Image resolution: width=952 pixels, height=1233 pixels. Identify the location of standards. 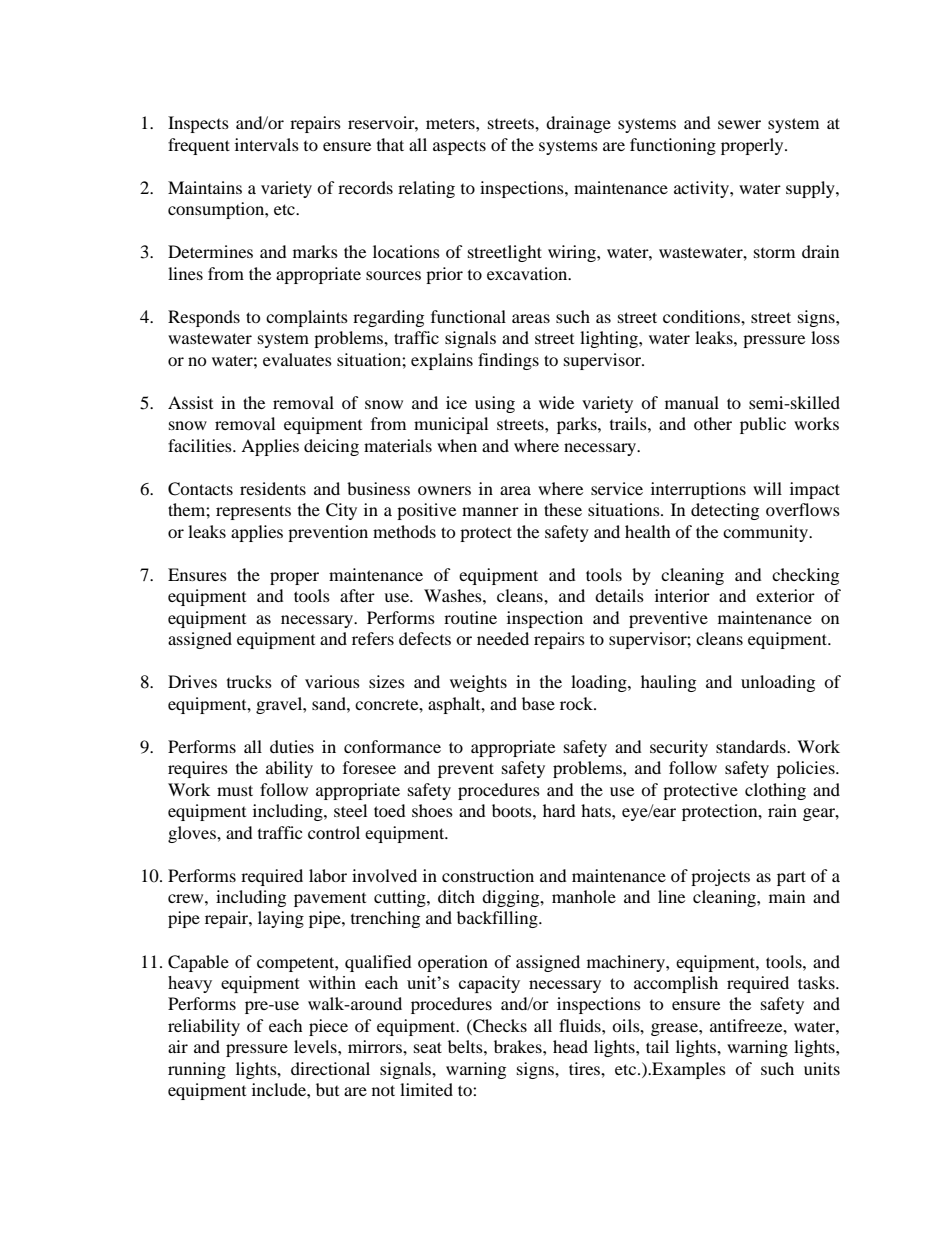
(752, 746).
